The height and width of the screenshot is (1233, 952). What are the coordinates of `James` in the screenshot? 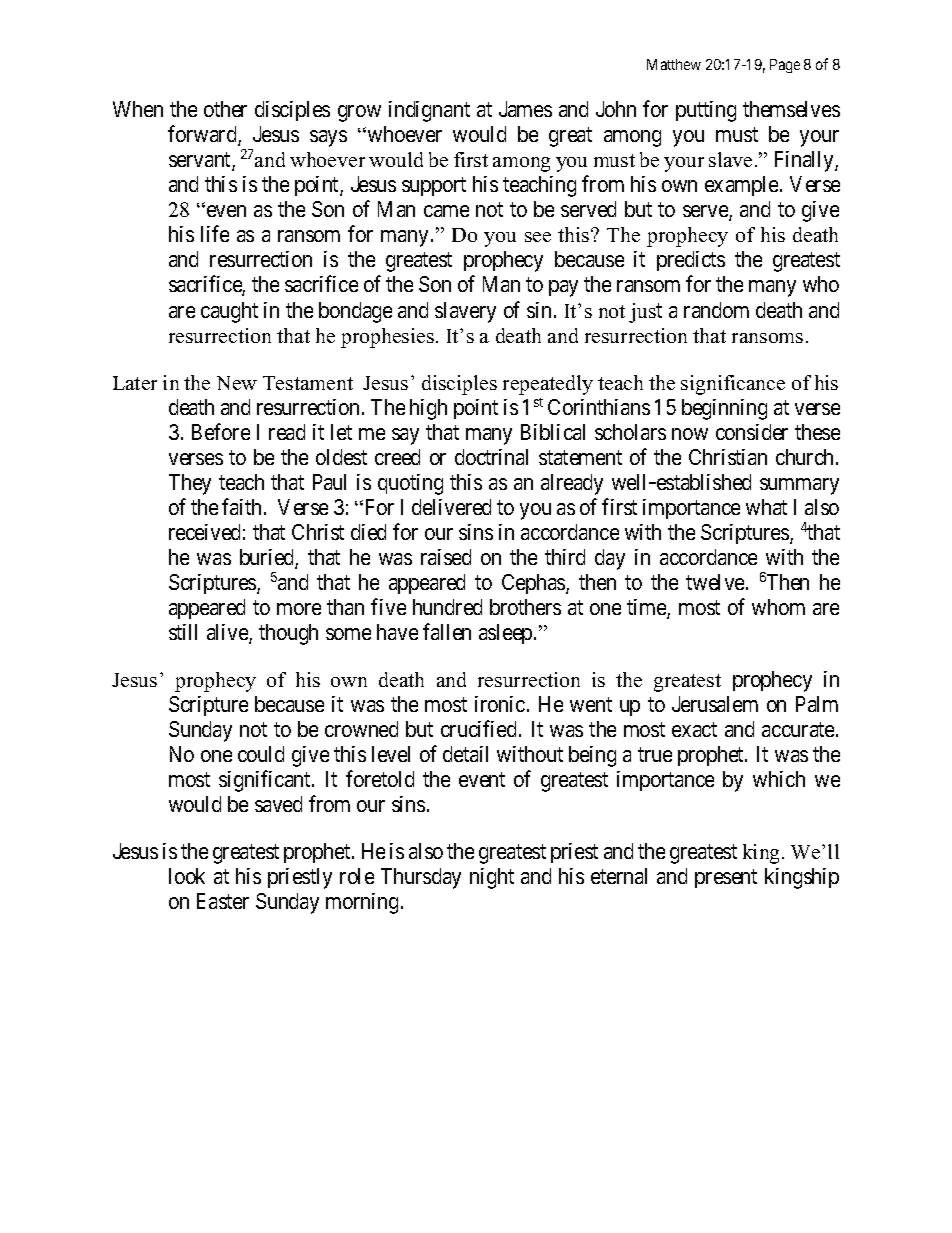 It's located at (525, 109).
